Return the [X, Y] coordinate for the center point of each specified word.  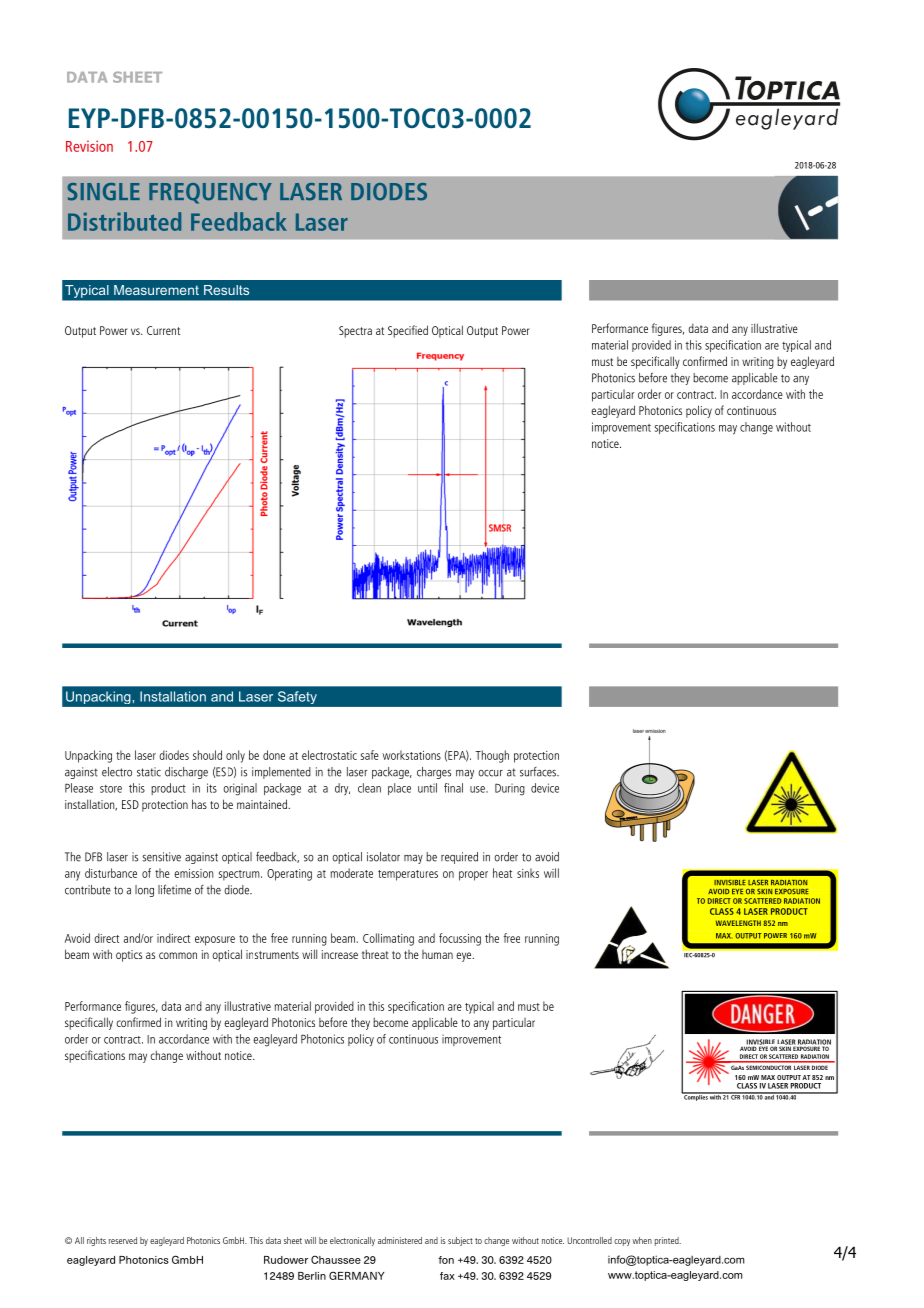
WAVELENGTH [738, 923]
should [207, 755]
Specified [408, 331]
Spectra [355, 332]
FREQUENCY [210, 193]
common [178, 955]
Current [163, 330]
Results [226, 290]
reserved [123, 1240]
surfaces [539, 772]
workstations [412, 755]
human [437, 954]
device [545, 788]
